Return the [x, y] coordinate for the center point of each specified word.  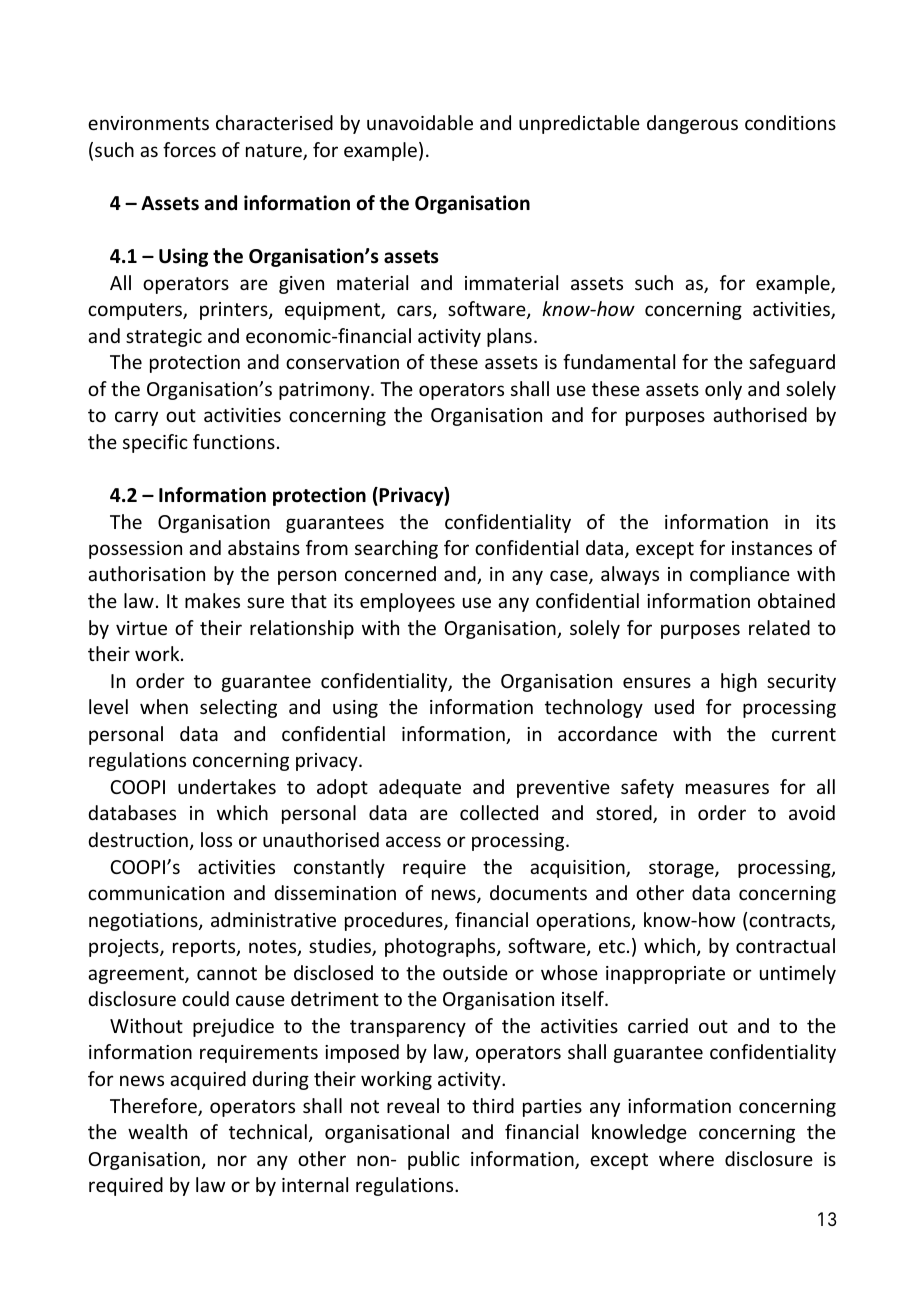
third [493, 1105]
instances [772, 548]
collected [499, 812]
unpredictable [579, 124]
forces [189, 149]
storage [682, 869]
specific [155, 443]
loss [216, 839]
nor [232, 1160]
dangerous [692, 124]
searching [396, 549]
